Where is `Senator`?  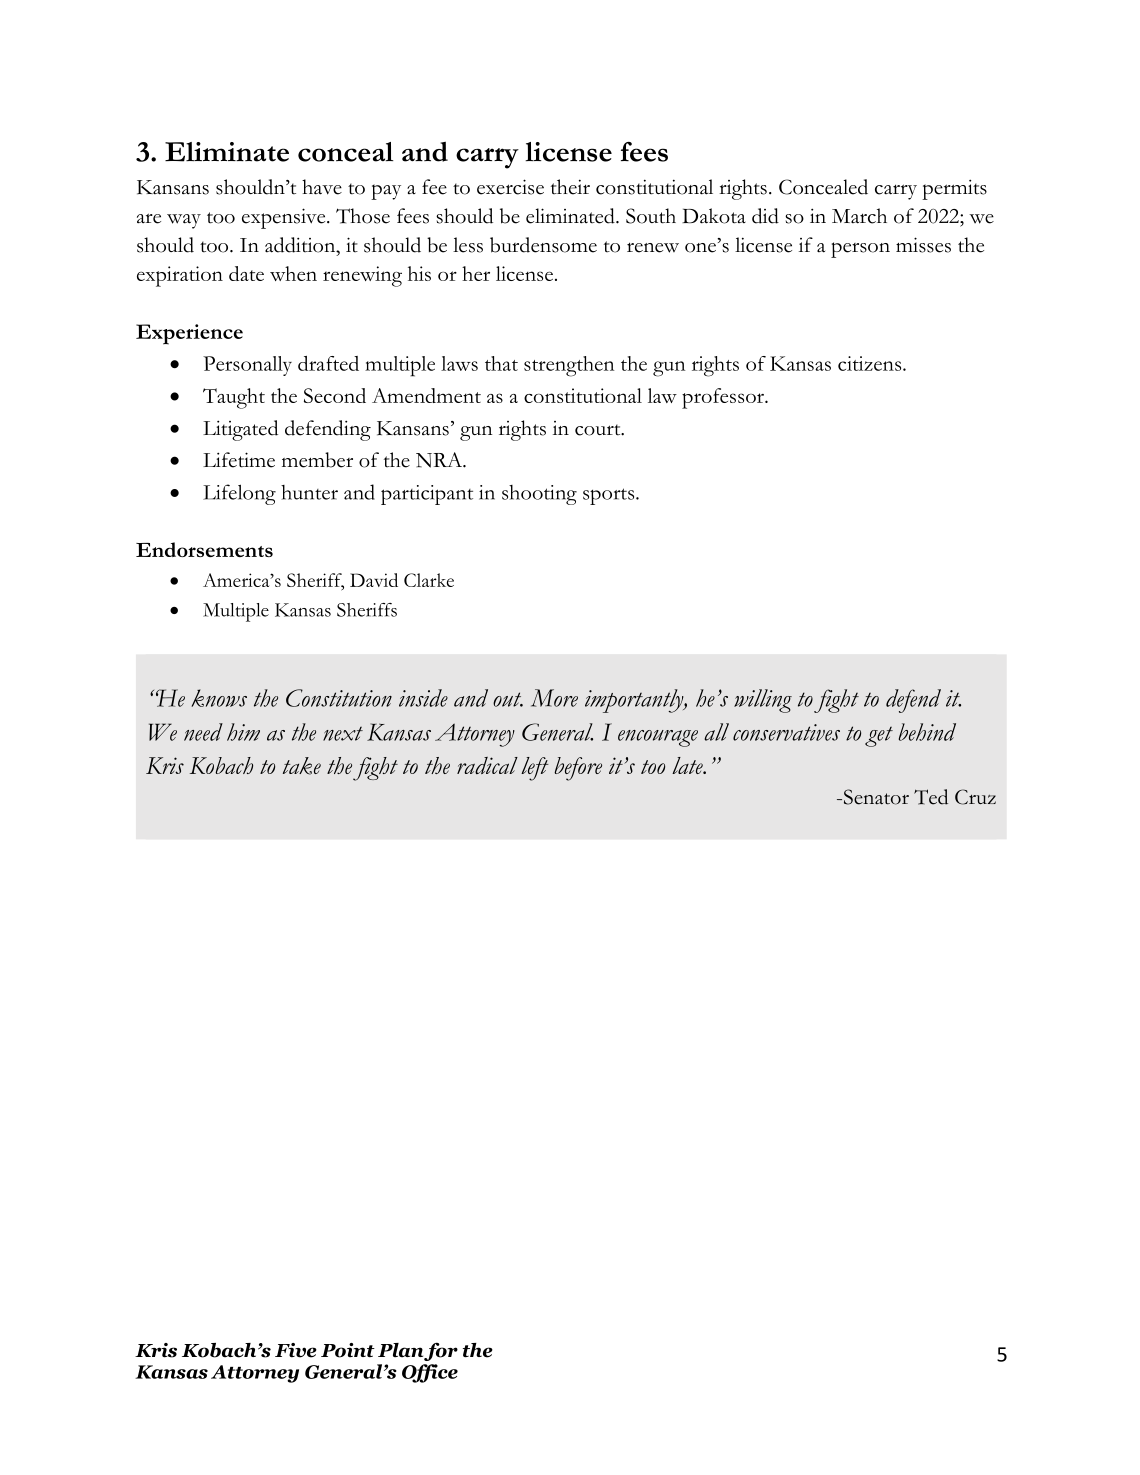 Senator is located at coordinates (875, 797).
